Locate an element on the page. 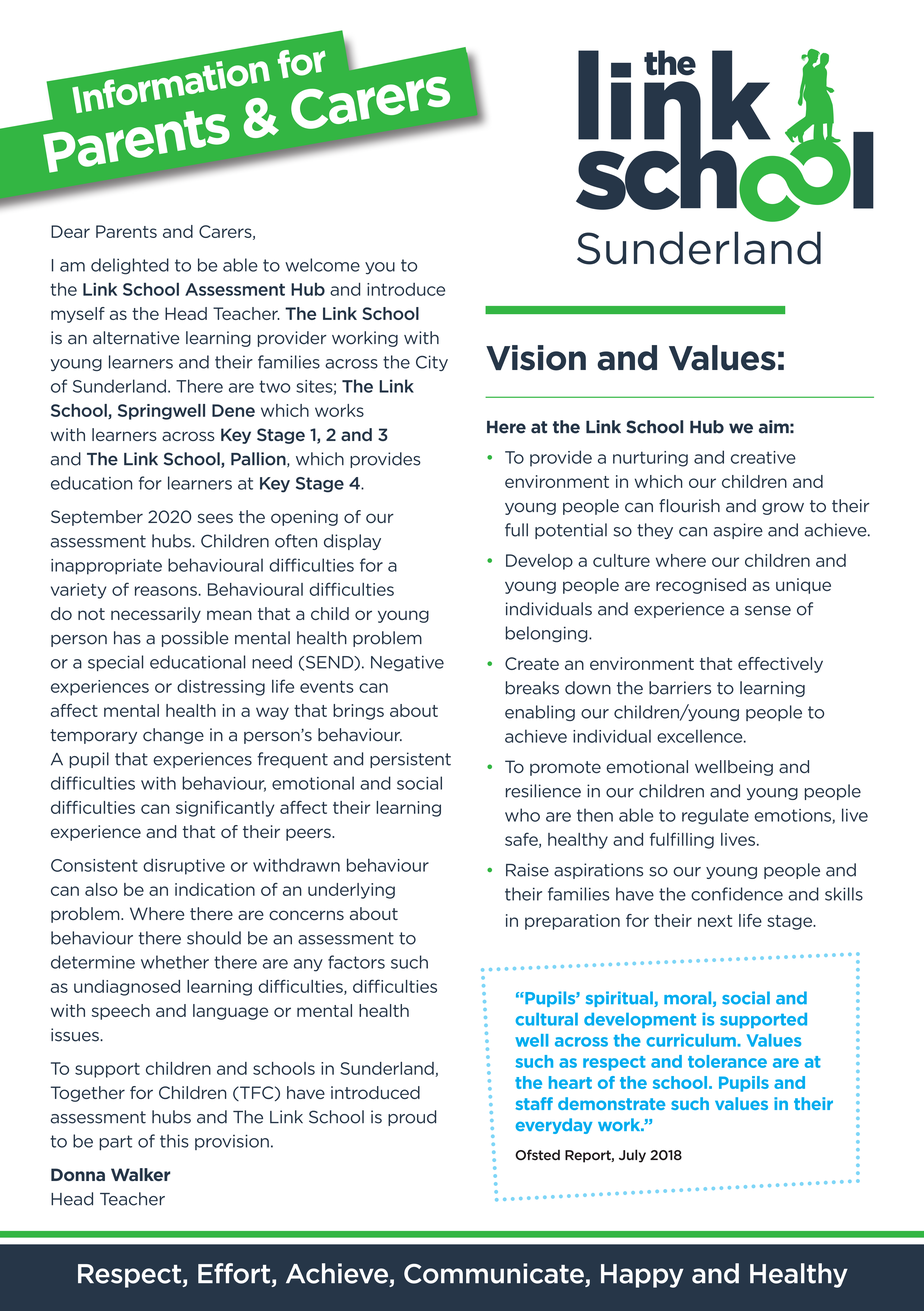  Communicate is located at coordinates (495, 1274).
